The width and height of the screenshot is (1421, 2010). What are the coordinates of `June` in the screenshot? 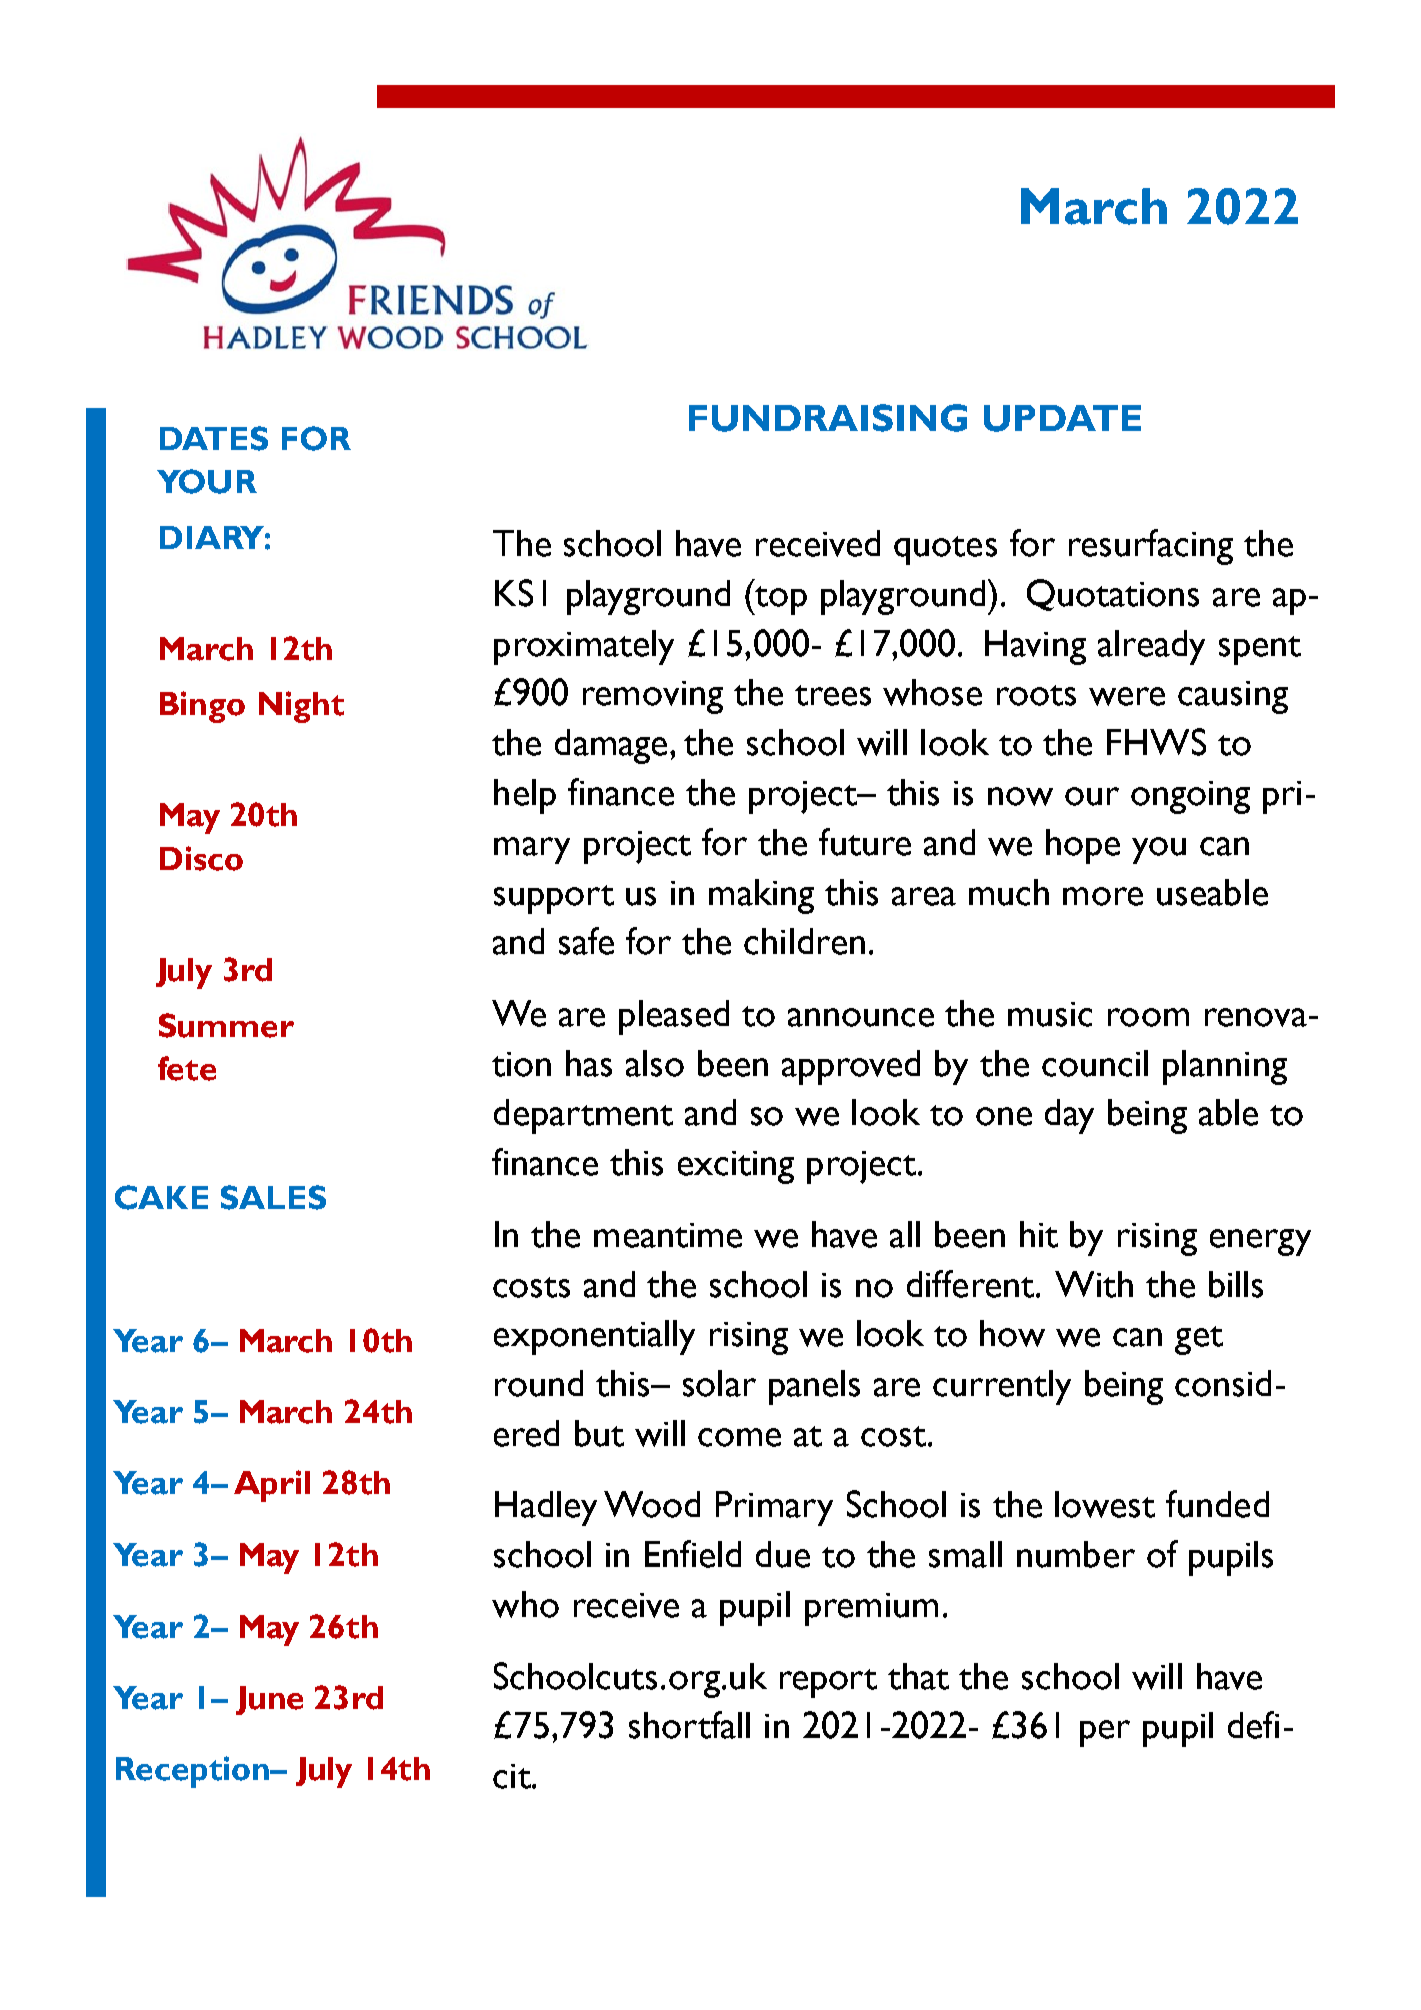 It's located at (269, 1700).
